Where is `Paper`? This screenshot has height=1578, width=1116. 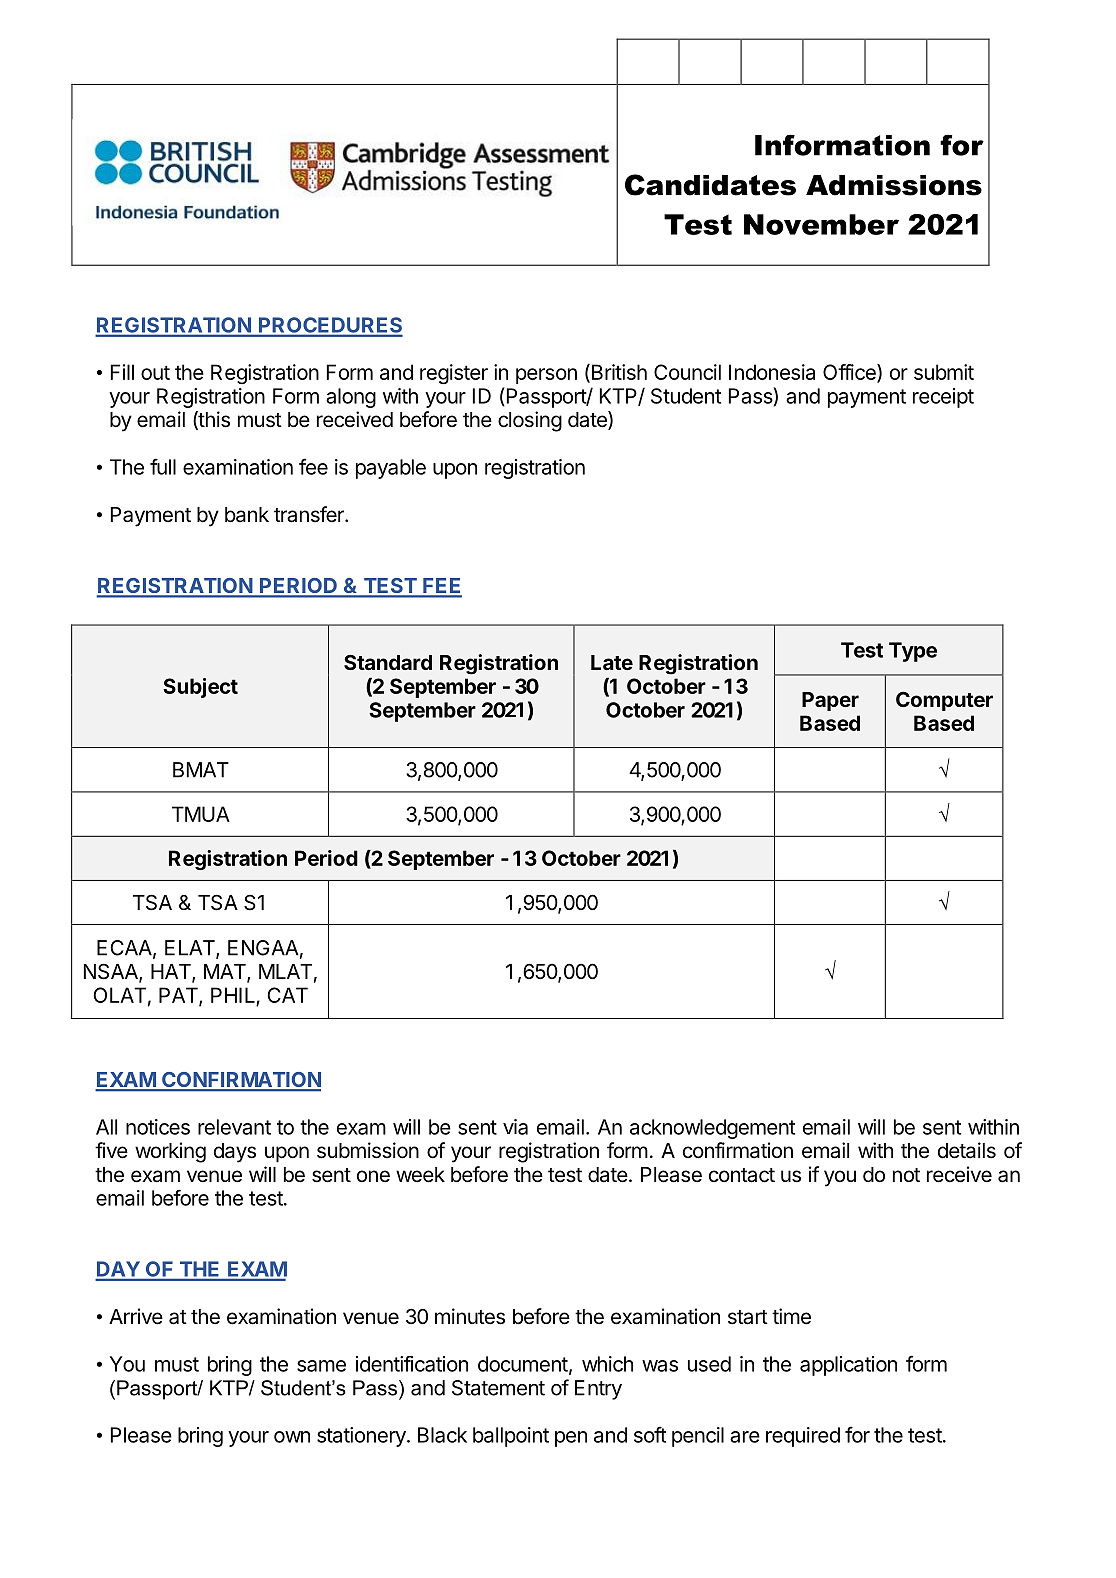
Paper is located at coordinates (830, 701).
